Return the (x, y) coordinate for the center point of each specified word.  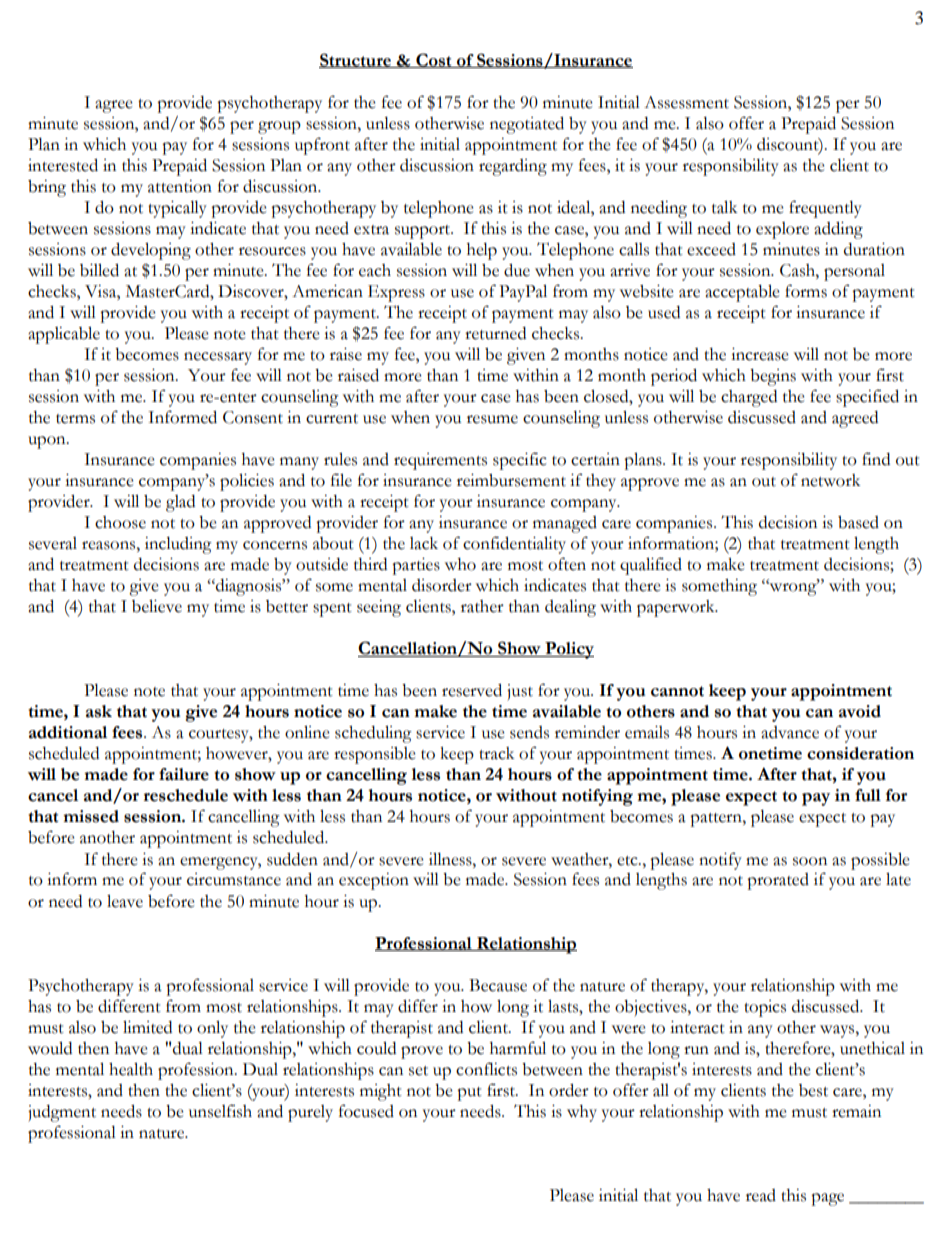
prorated (778, 881)
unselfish (220, 1111)
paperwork (677, 608)
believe (157, 606)
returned (495, 333)
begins (773, 377)
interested (63, 165)
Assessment (686, 102)
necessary (218, 358)
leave (125, 901)
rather (482, 606)
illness (451, 859)
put (469, 1094)
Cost (434, 60)
